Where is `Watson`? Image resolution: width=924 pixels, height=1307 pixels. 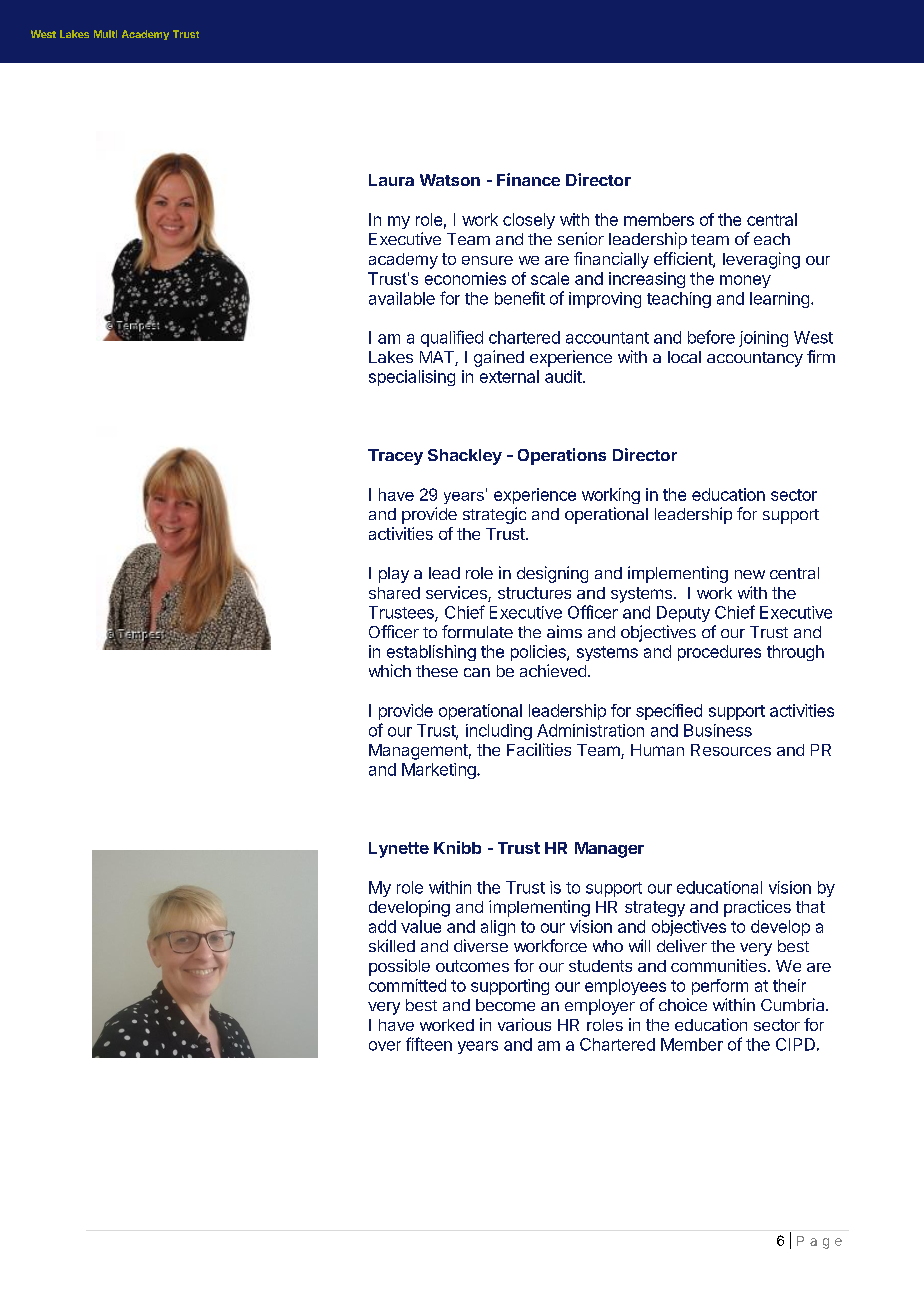 Watson is located at coordinates (450, 180).
